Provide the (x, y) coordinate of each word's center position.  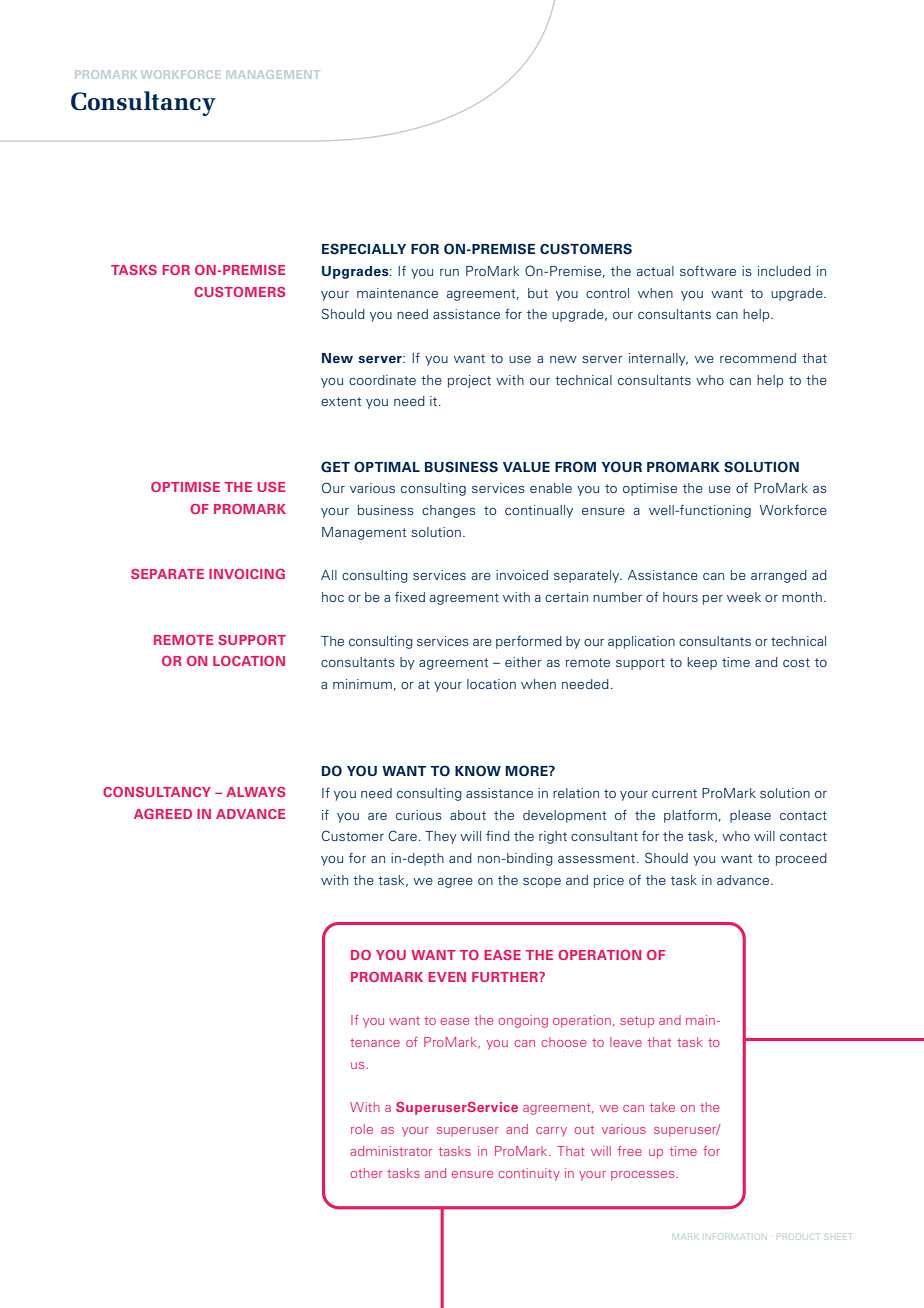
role (362, 1129)
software (708, 271)
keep (702, 663)
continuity (529, 1174)
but (538, 293)
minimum (362, 684)
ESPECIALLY (364, 249)
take (662, 1107)
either (523, 662)
